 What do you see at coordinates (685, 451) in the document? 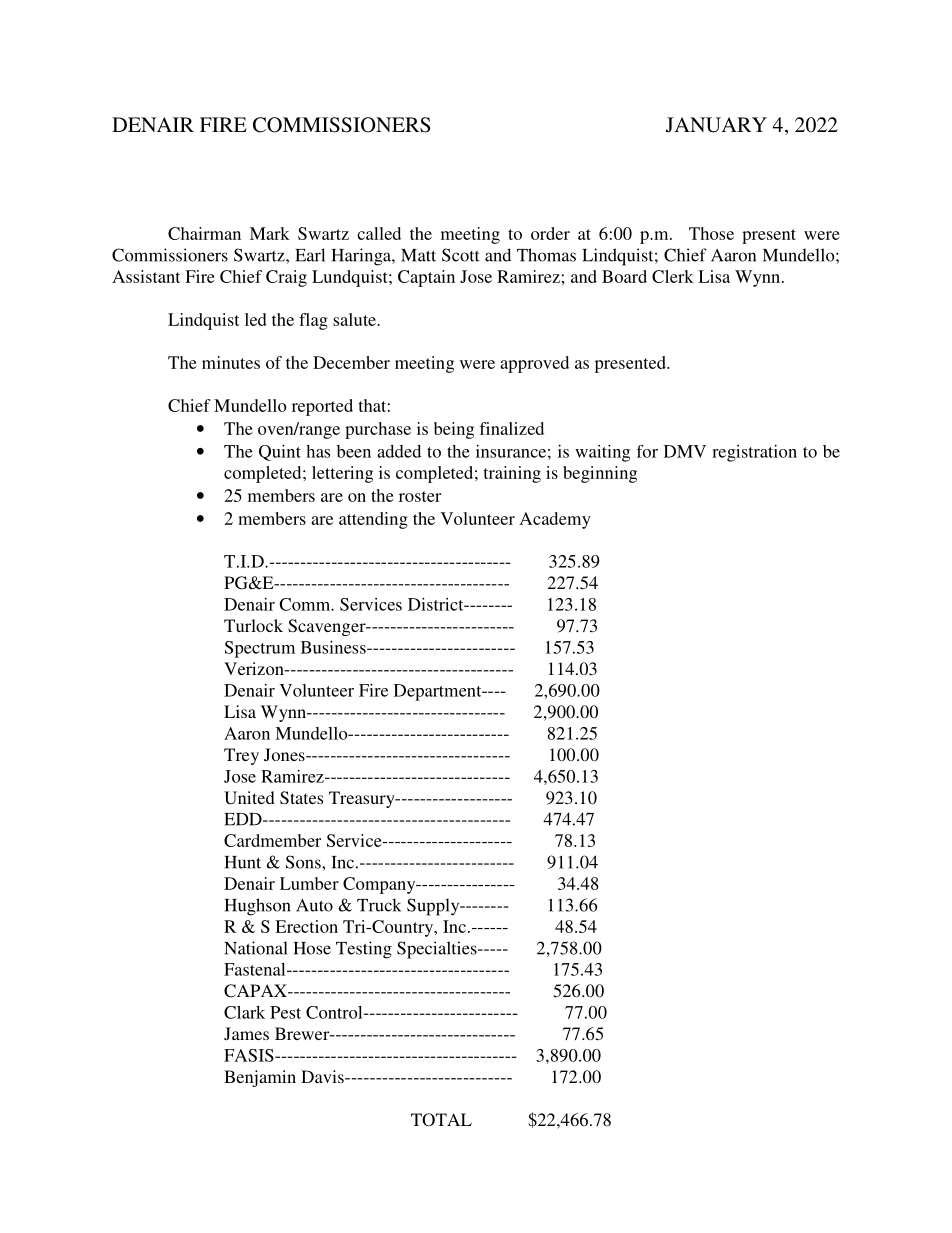
I see `DMV` at bounding box center [685, 451].
